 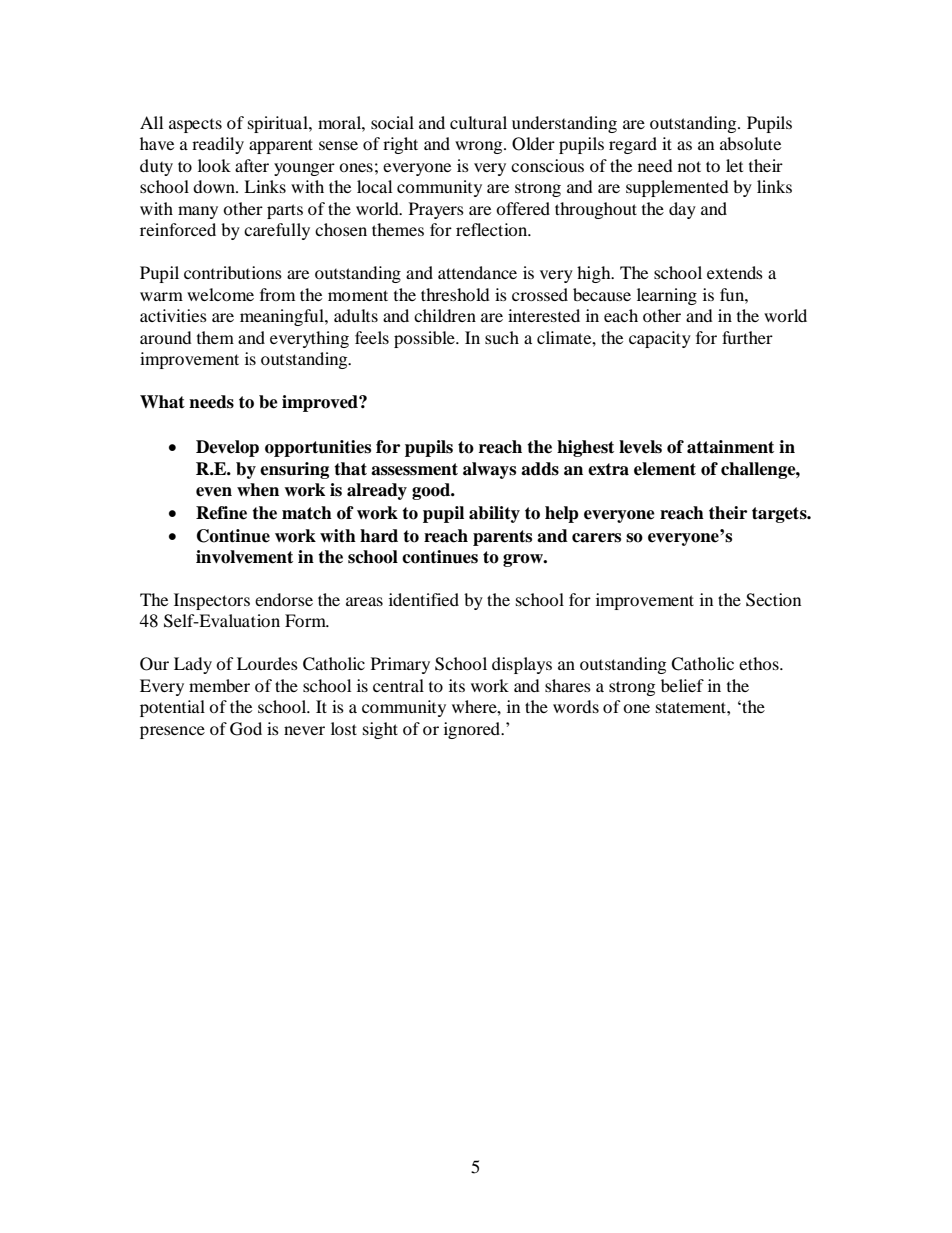 I want to click on readily, so click(x=218, y=145).
